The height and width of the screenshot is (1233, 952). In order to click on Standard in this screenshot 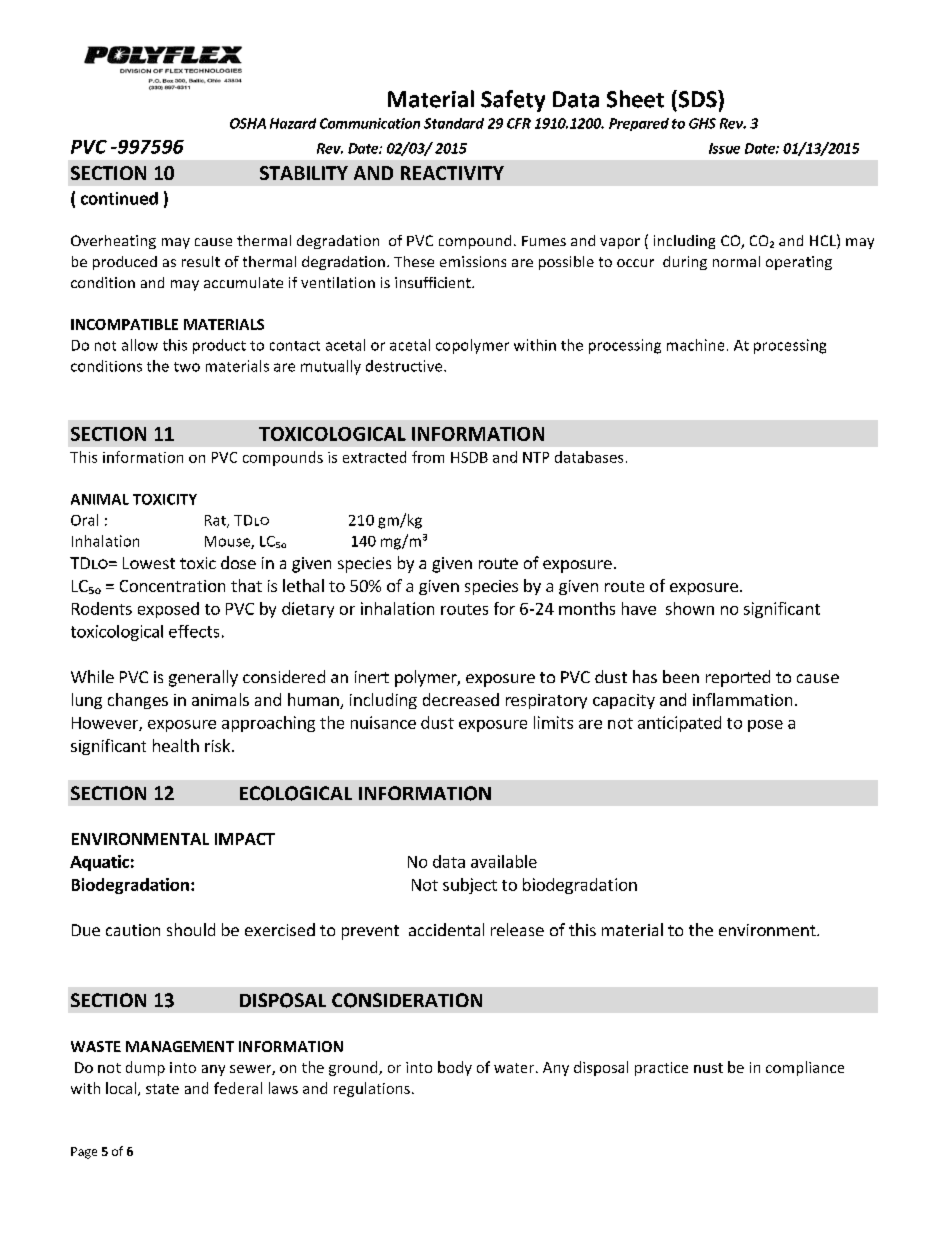, I will do `click(454, 123)`.
